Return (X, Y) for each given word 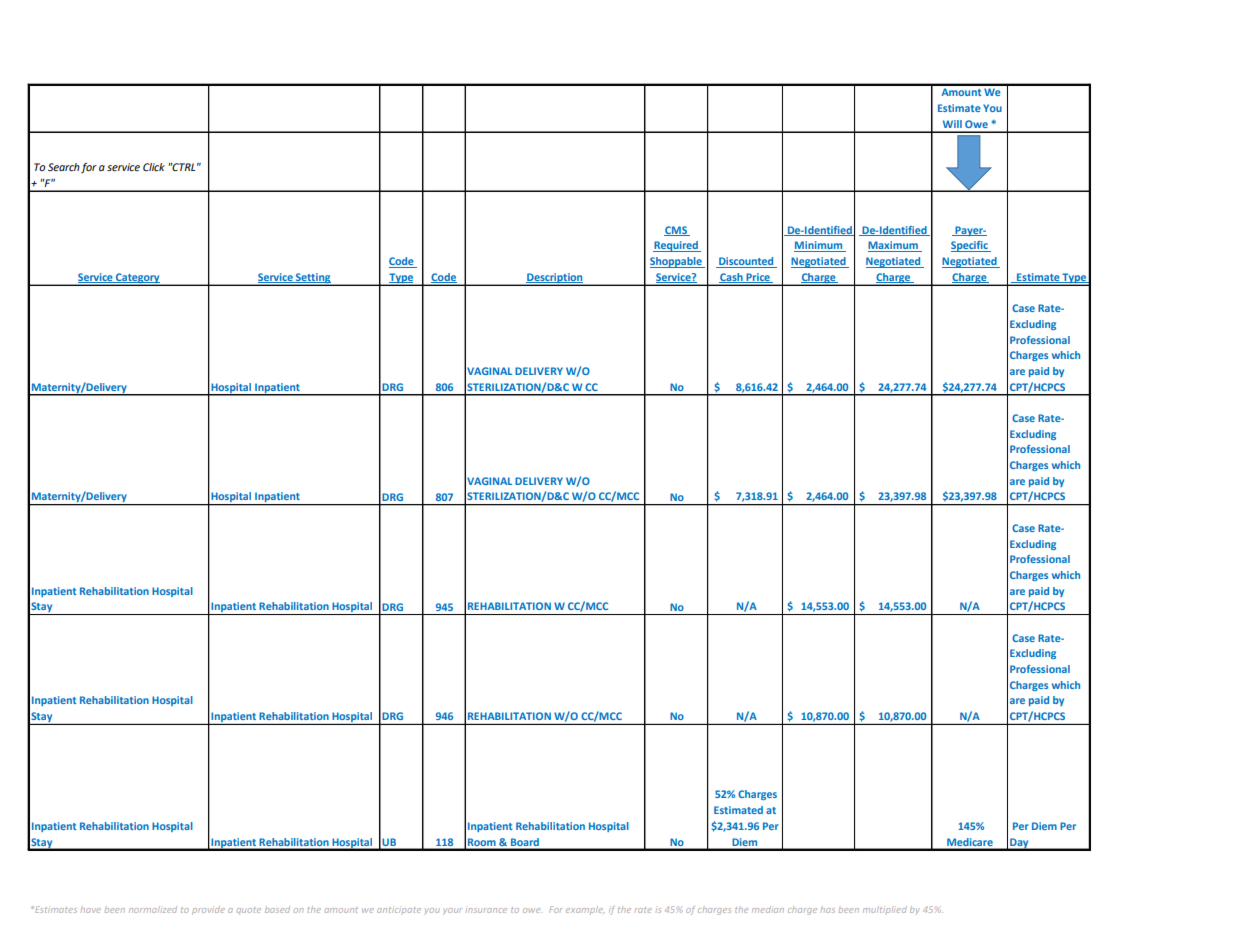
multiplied (885, 909)
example (585, 910)
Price (758, 278)
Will (952, 124)
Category (138, 279)
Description (555, 279)
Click (154, 167)
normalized (153, 909)
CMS (676, 231)
